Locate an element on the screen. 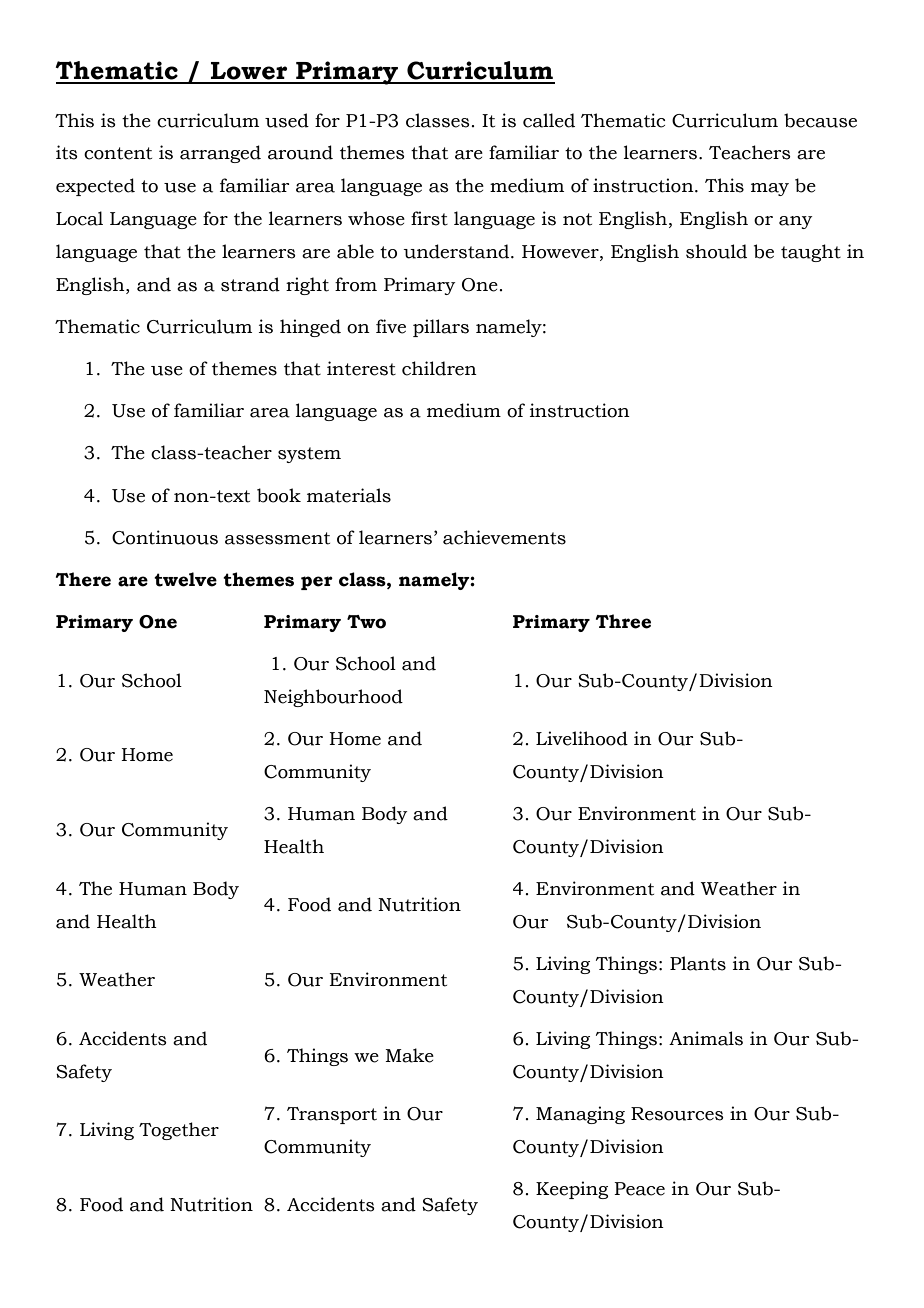  Transport is located at coordinates (332, 1115).
